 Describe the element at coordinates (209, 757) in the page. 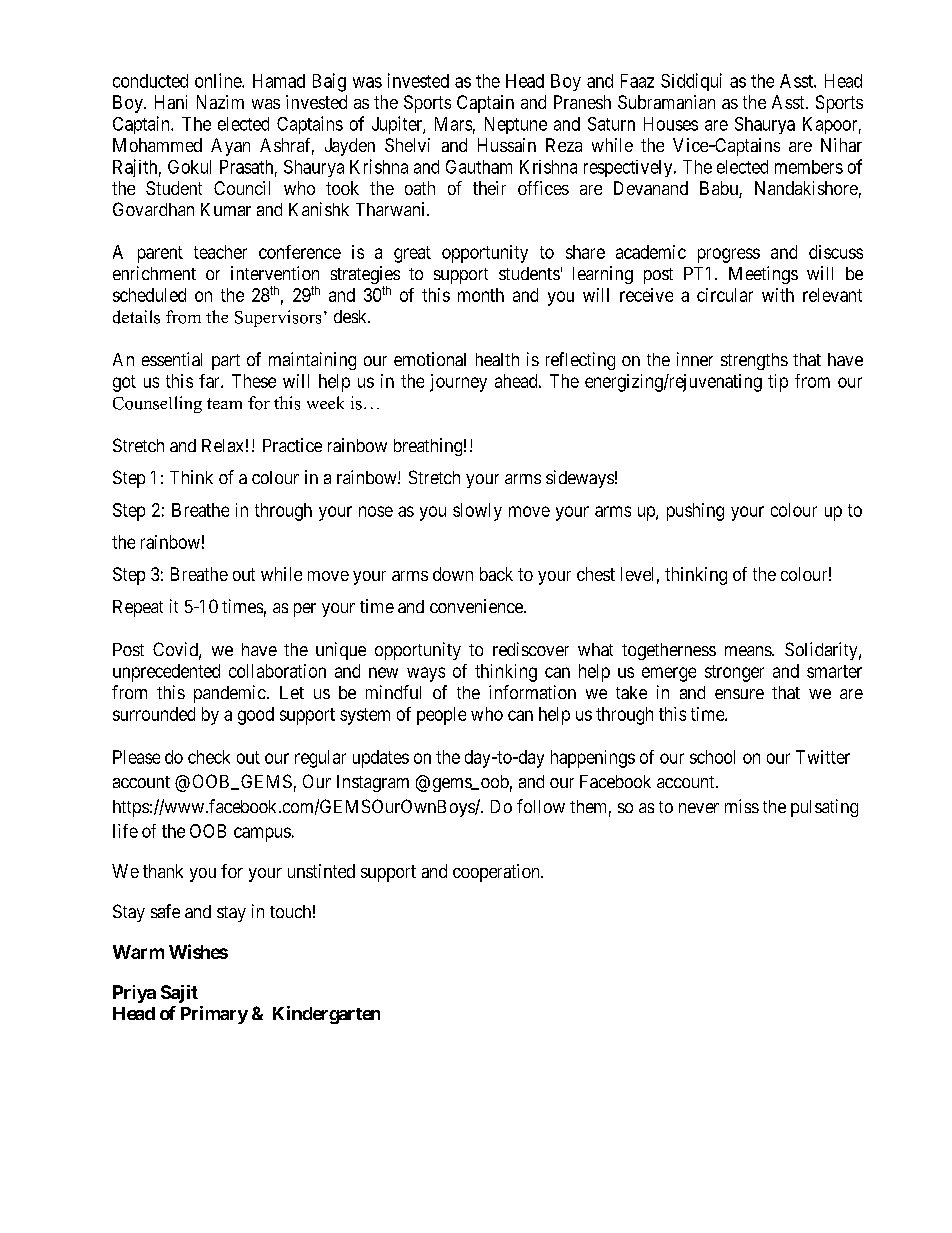

I see `check` at that location.
